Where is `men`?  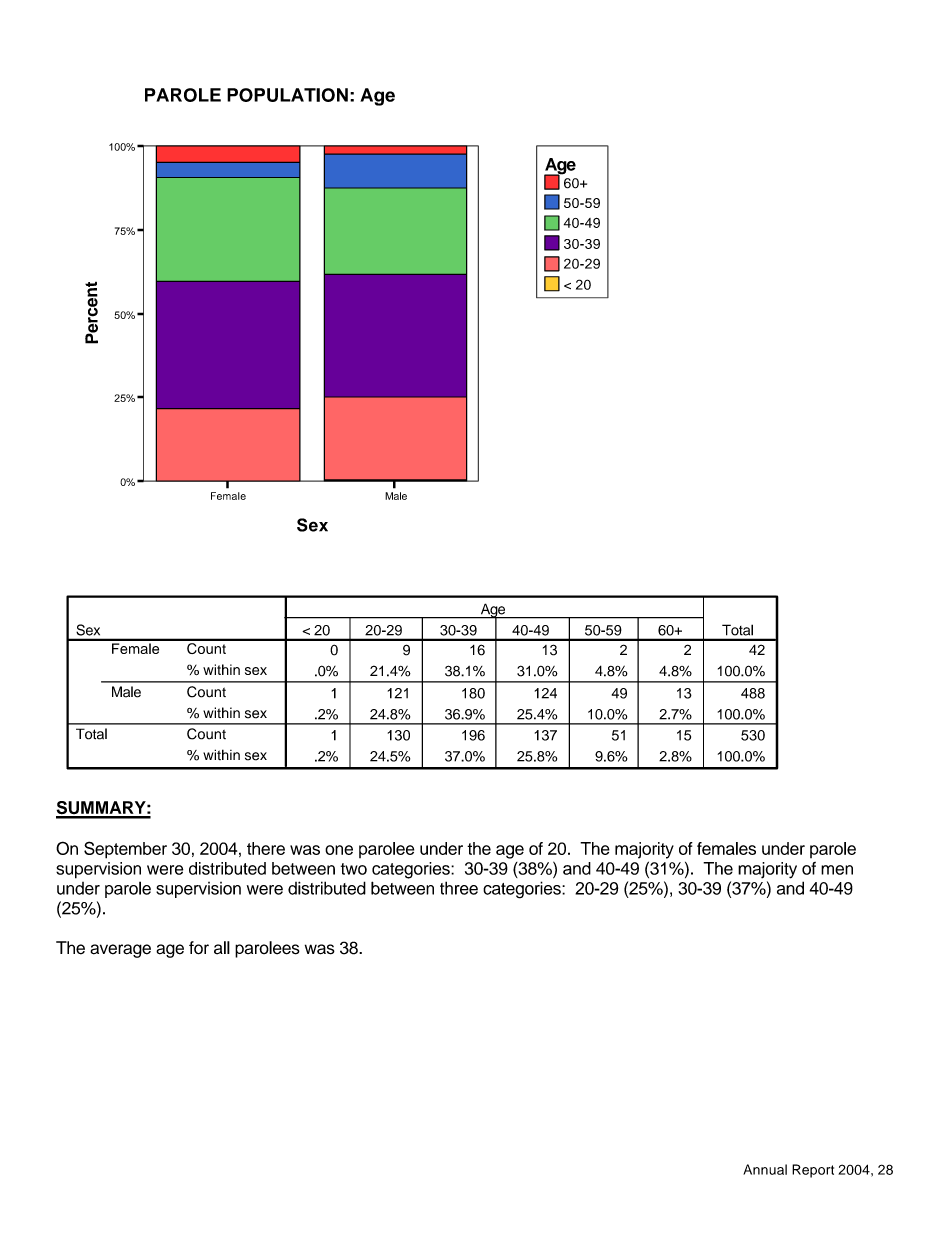
men is located at coordinates (837, 870).
